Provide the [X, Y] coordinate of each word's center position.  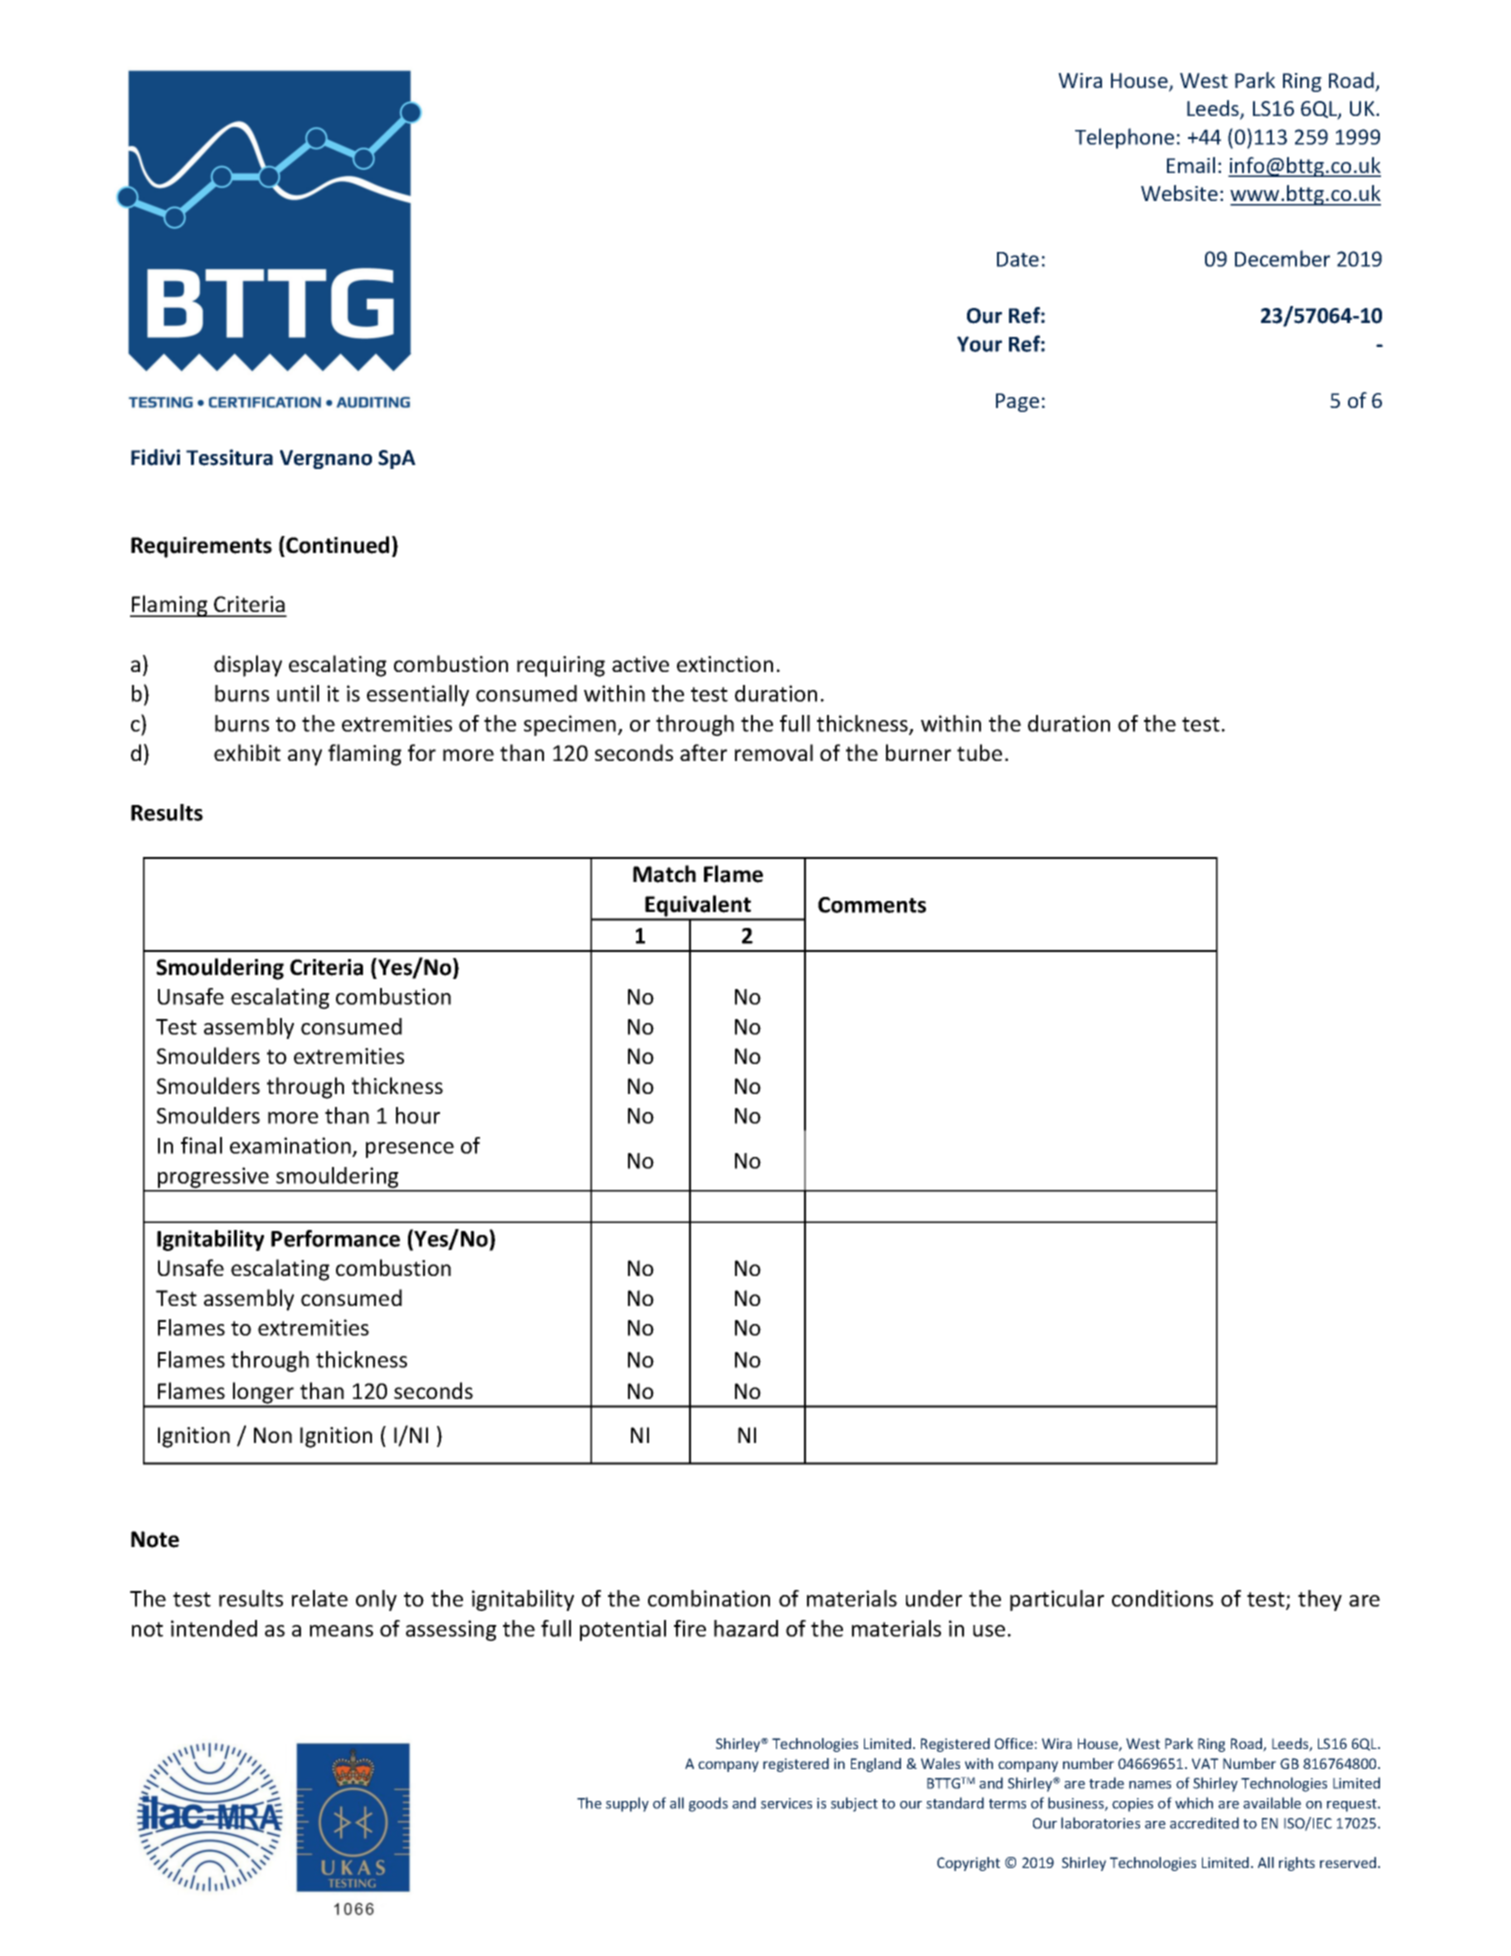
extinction [725, 664]
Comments [872, 905]
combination [709, 1598]
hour [418, 1115]
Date [1018, 259]
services [786, 1803]
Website [1179, 193]
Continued [336, 545]
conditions [1162, 1598]
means [341, 1631]
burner [918, 752]
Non [273, 1435]
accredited [1204, 1823]
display [248, 666]
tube [979, 752]
